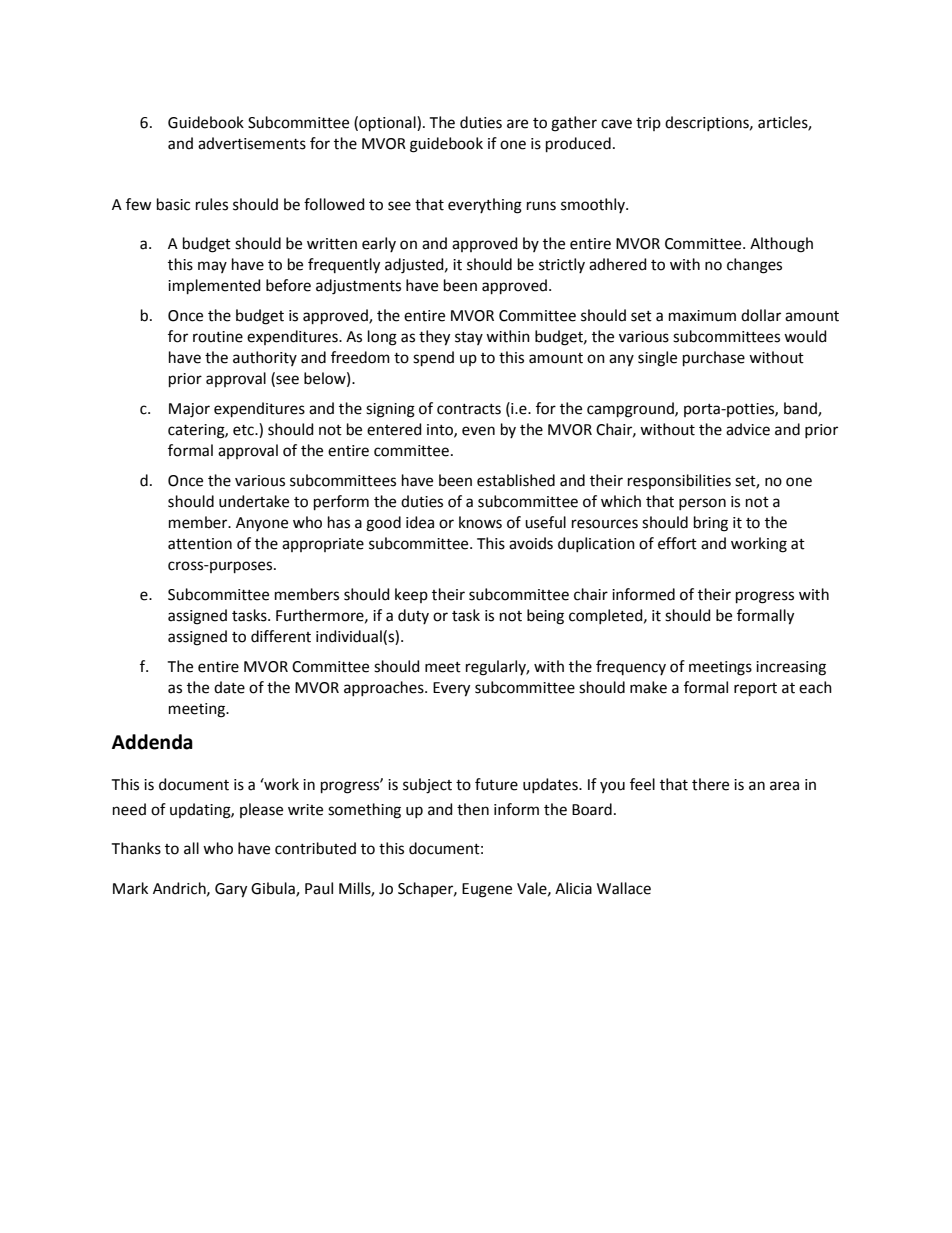 The width and height of the document is (952, 1233). I want to click on even, so click(478, 431).
